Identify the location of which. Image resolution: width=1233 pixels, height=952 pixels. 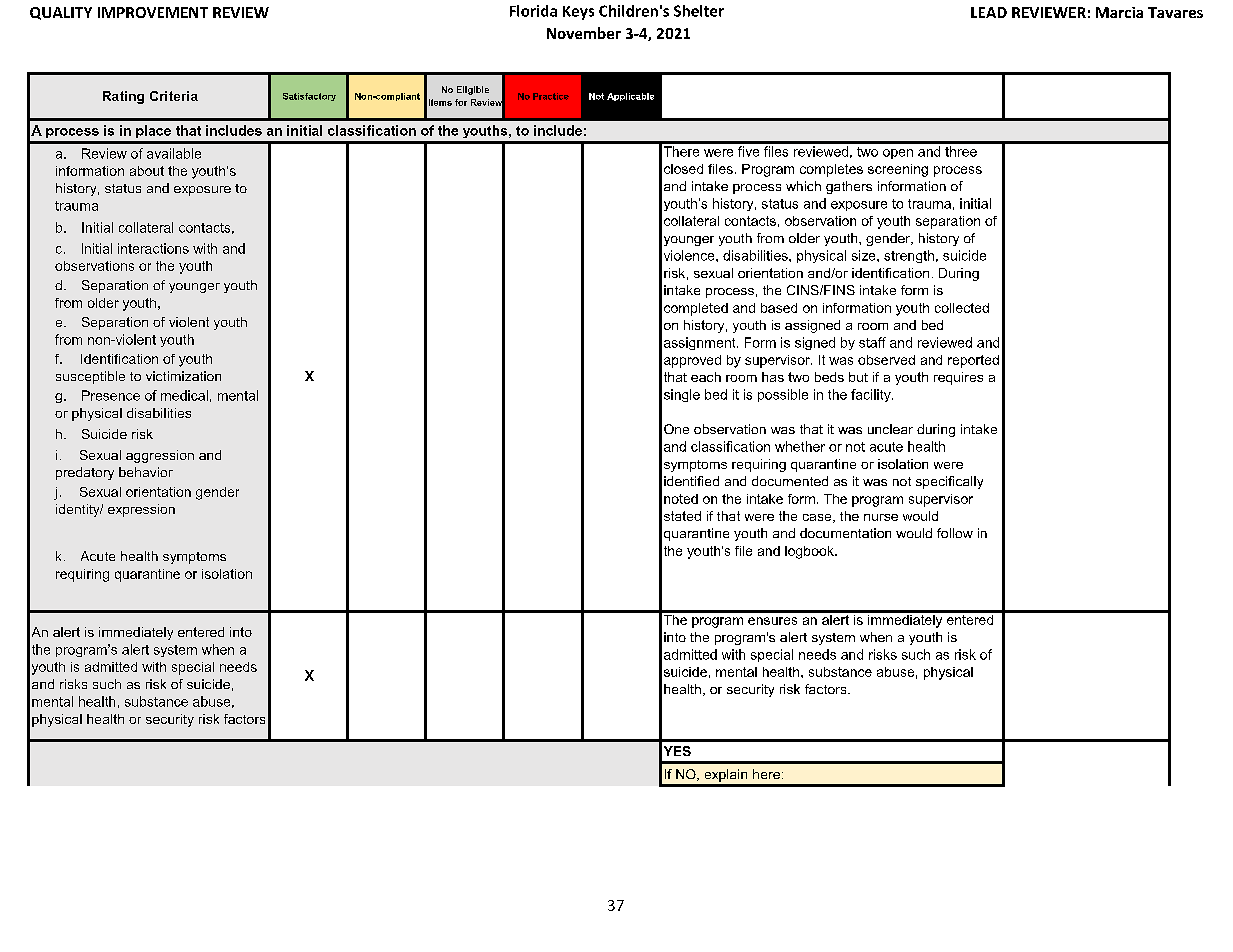
(803, 186).
